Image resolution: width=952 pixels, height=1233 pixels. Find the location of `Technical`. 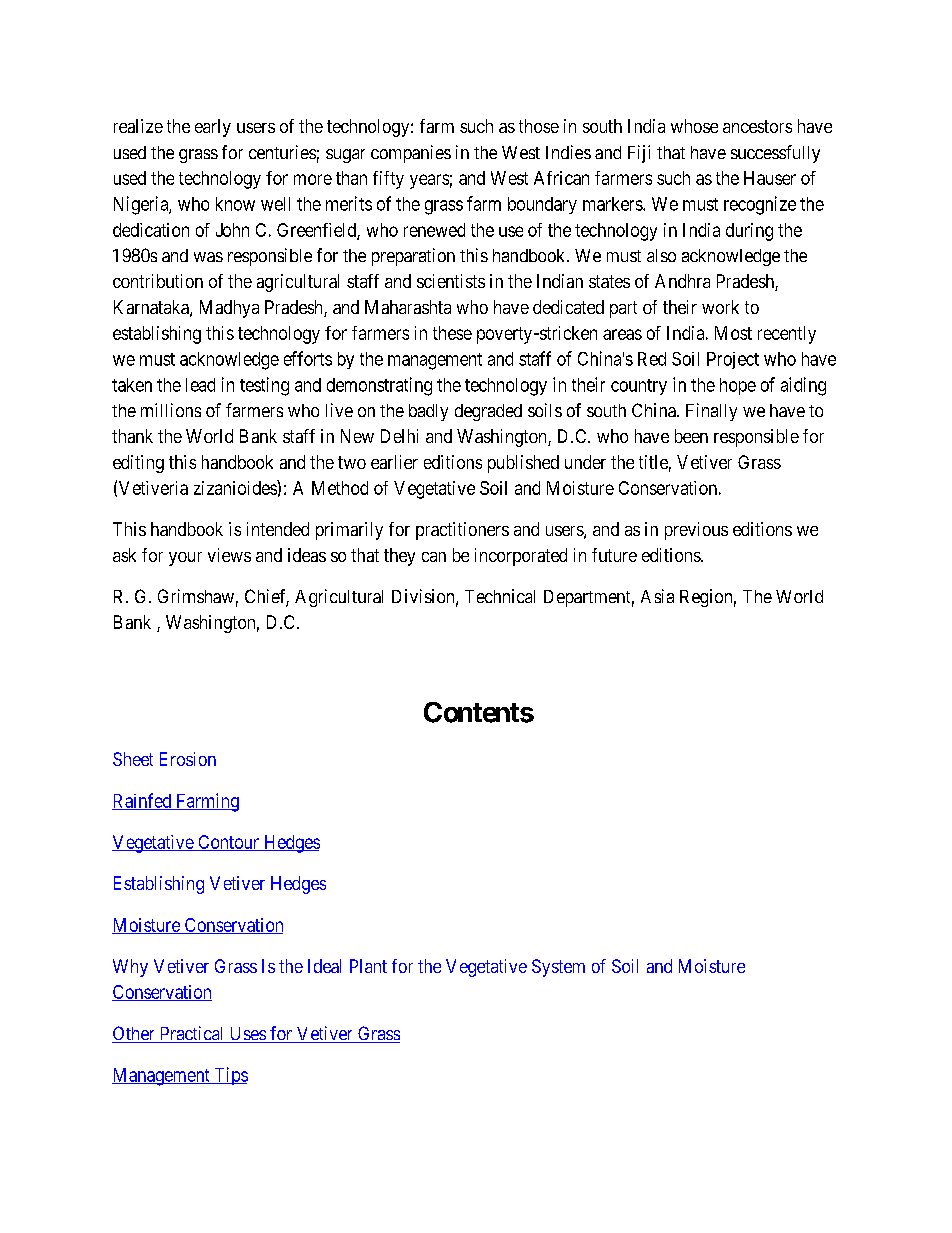

Technical is located at coordinates (500, 596).
